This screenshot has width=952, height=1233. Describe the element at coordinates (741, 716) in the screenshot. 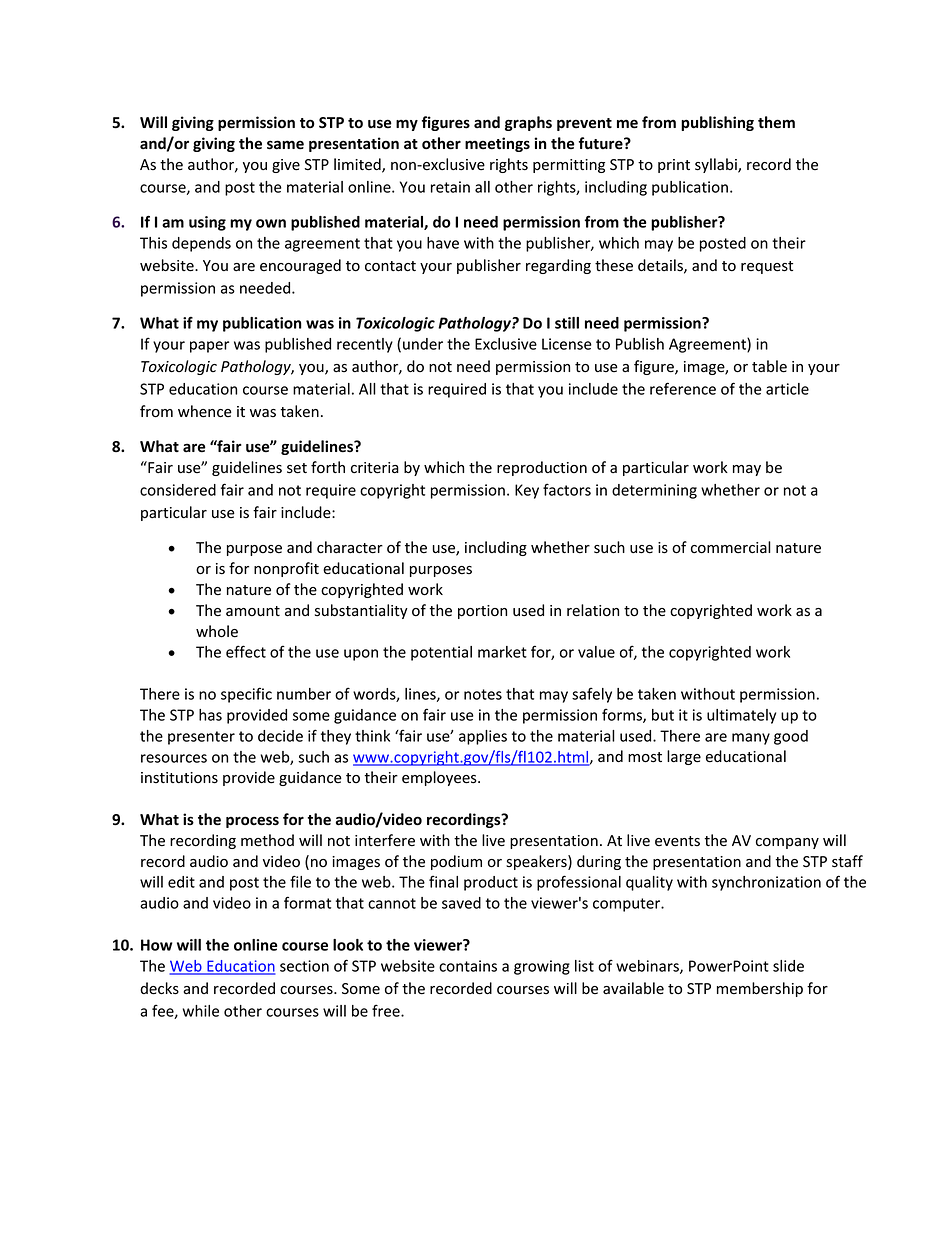

I see `ultimately` at that location.
